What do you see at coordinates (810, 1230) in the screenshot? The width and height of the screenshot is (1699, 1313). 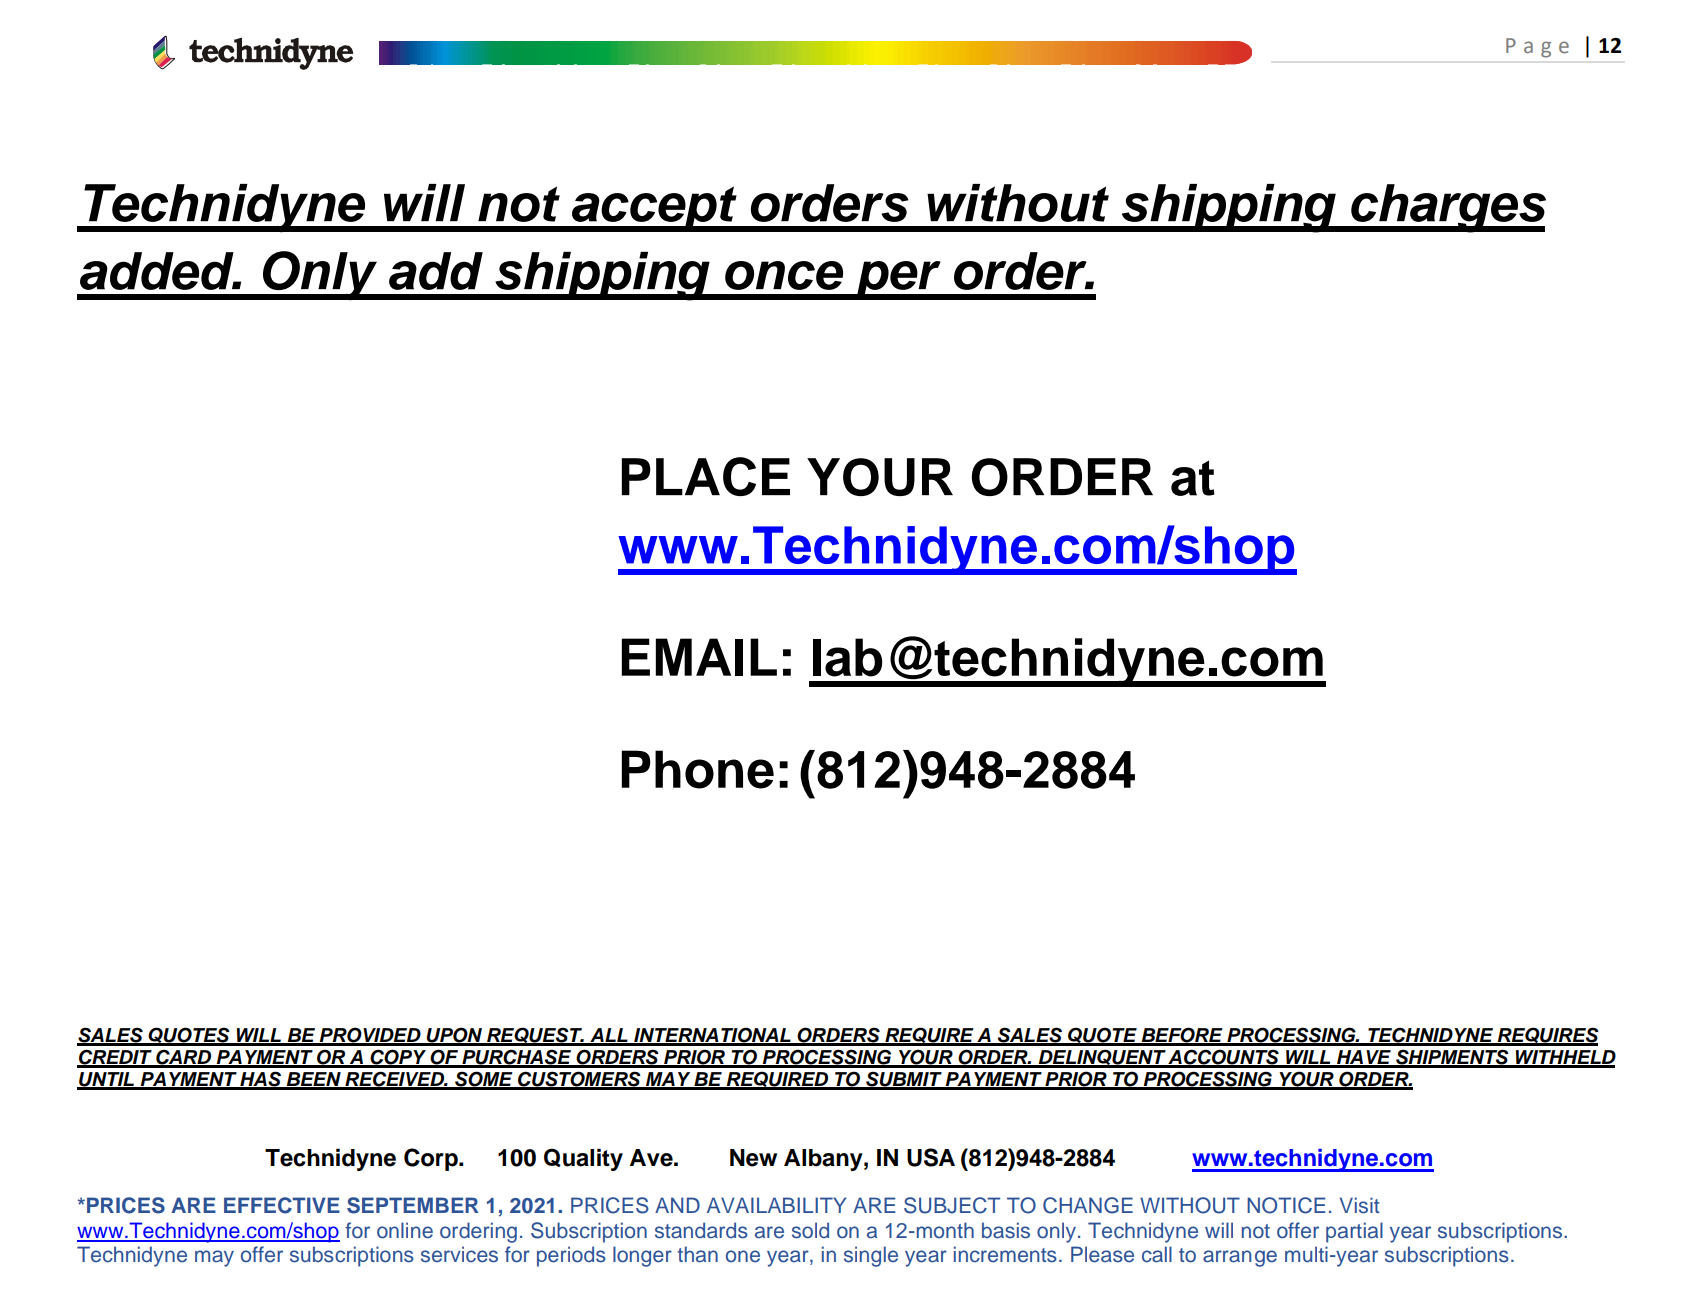 I see `sold` at bounding box center [810, 1230].
